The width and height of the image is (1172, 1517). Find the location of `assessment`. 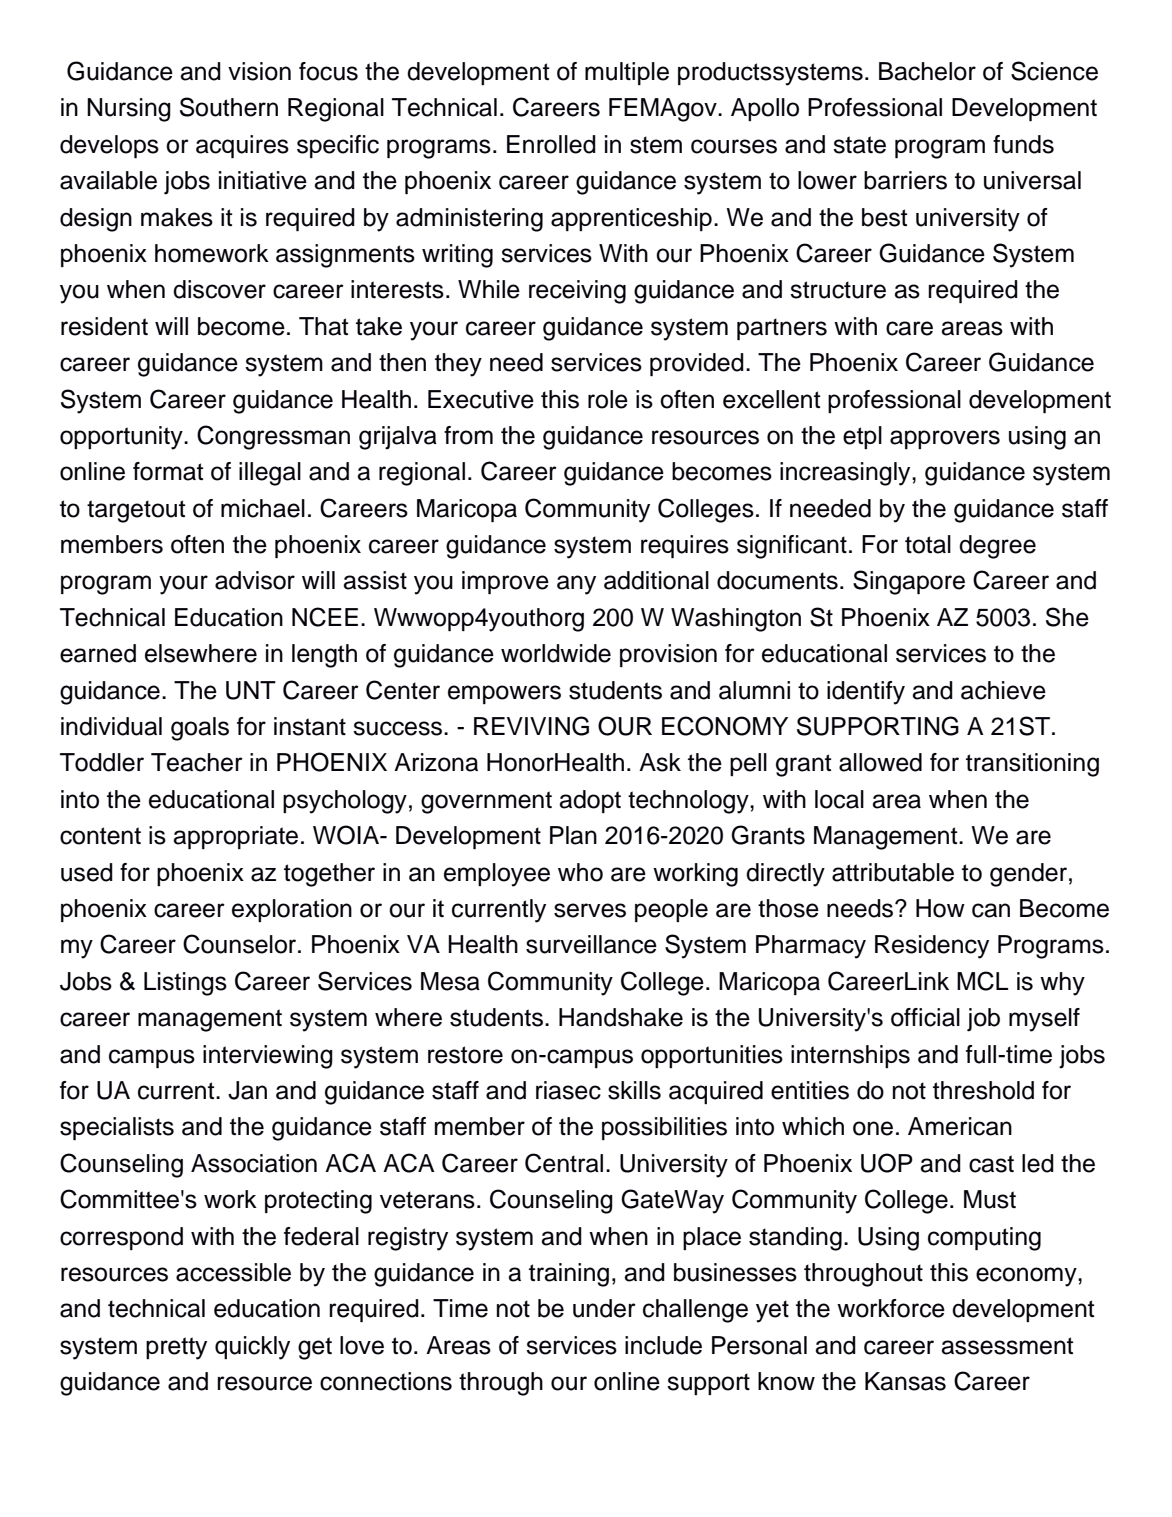

assessment is located at coordinates (1007, 1346).
